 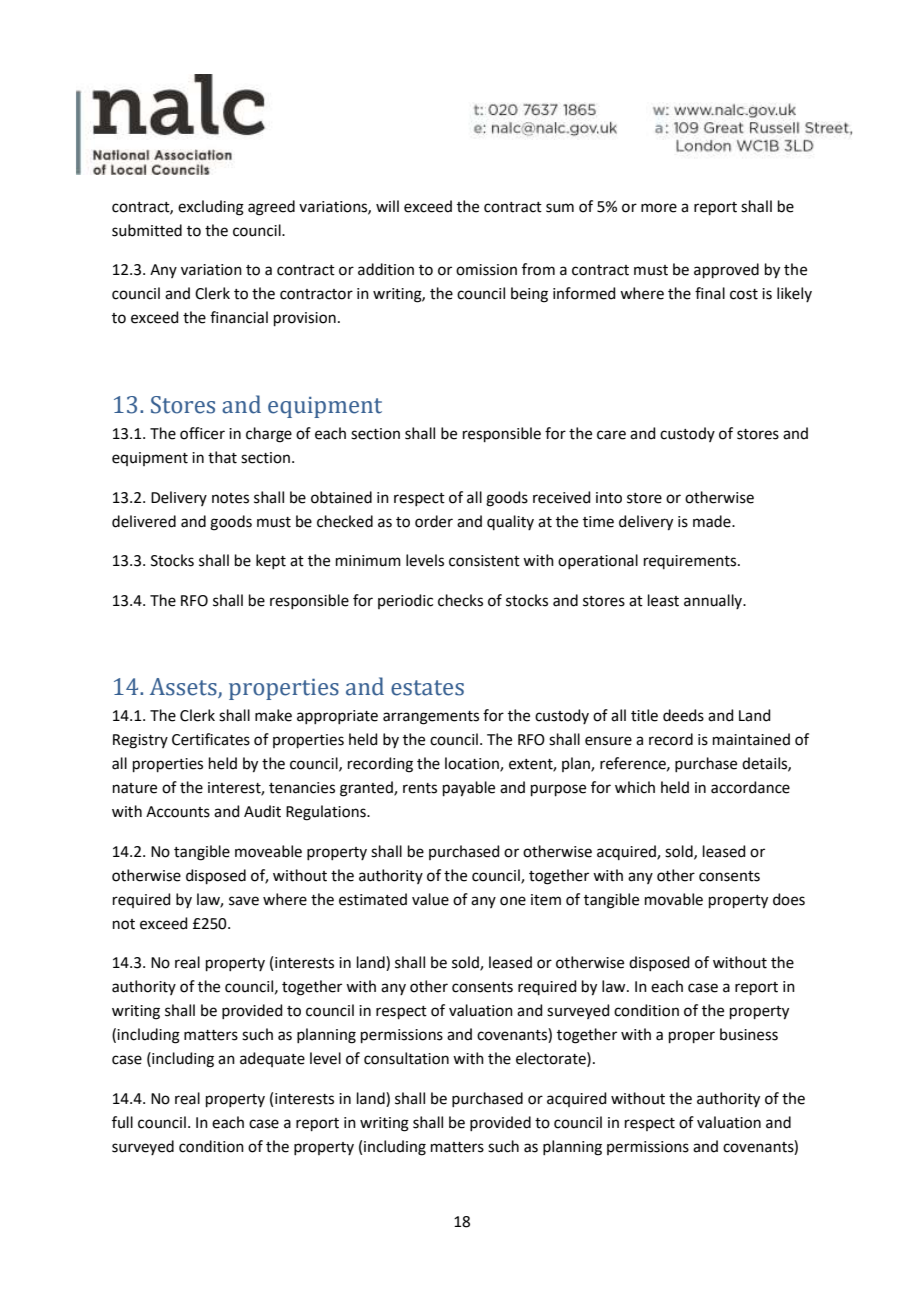 I want to click on estates, so click(x=427, y=688).
